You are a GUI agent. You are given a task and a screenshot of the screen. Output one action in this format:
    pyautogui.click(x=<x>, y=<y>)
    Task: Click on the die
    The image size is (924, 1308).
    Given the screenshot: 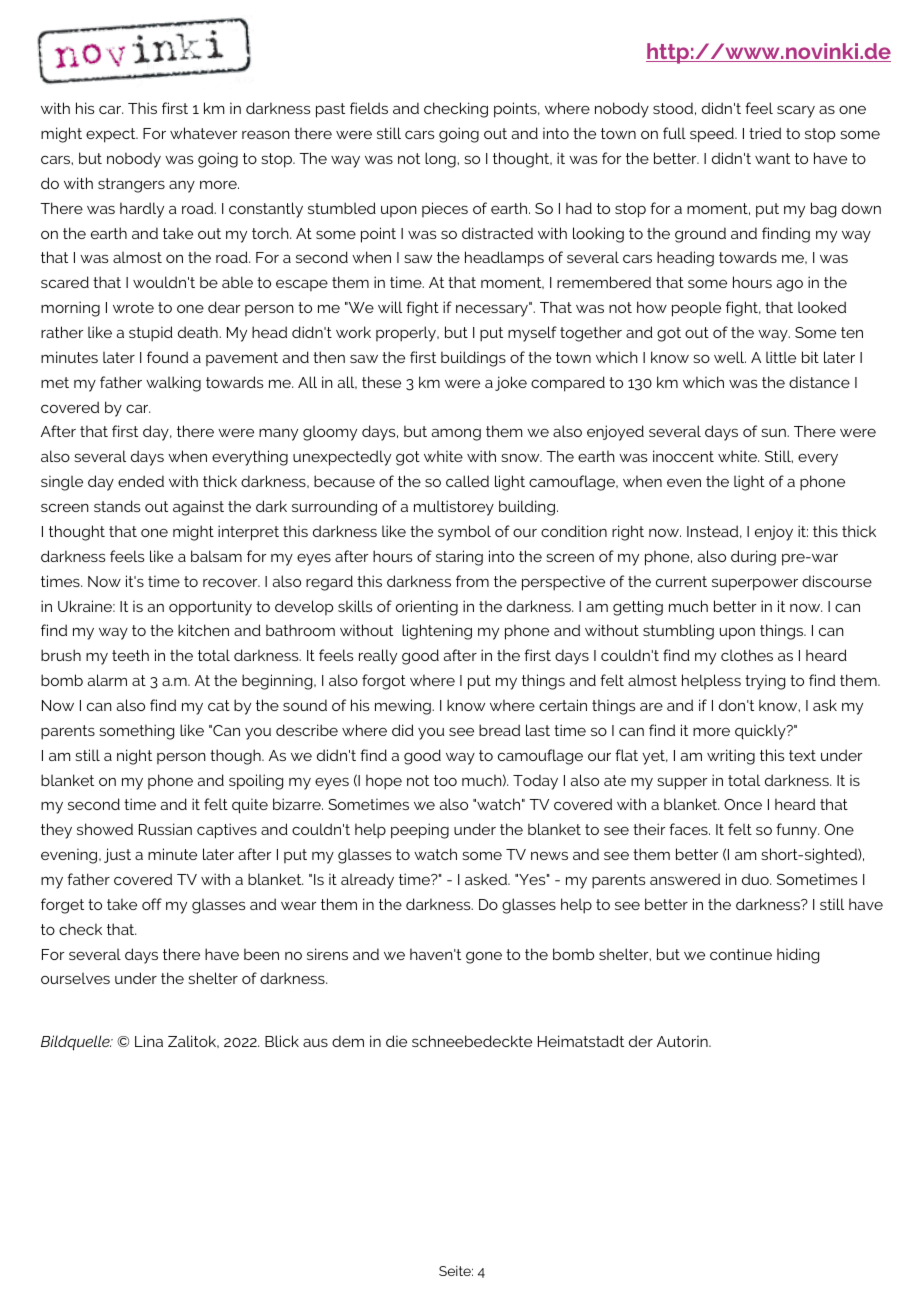 What is the action you would take?
    pyautogui.click(x=396, y=1041)
